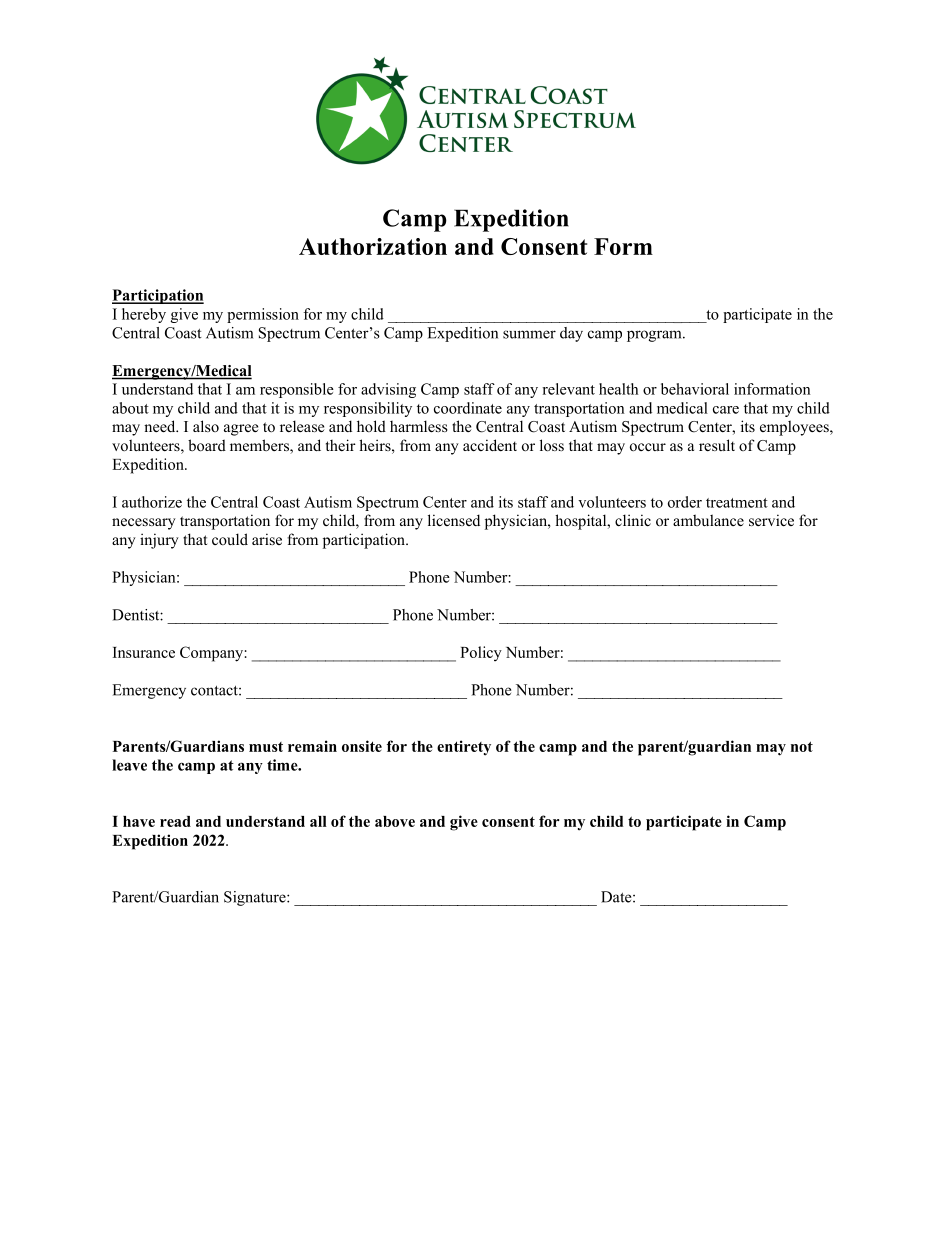 The width and height of the screenshot is (952, 1233). Describe the element at coordinates (802, 746) in the screenshot. I see `not` at that location.
